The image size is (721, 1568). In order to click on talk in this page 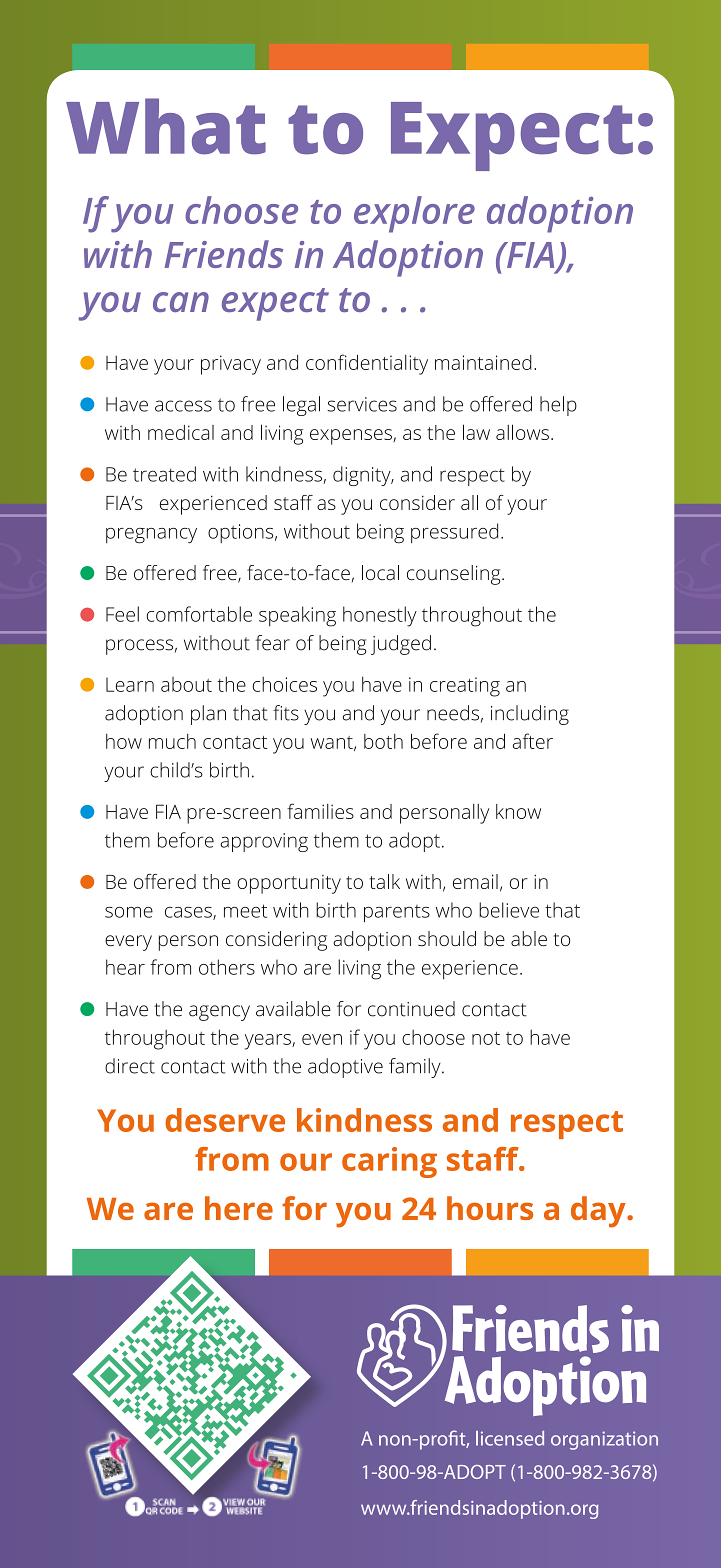, I will do `click(385, 881)`.
